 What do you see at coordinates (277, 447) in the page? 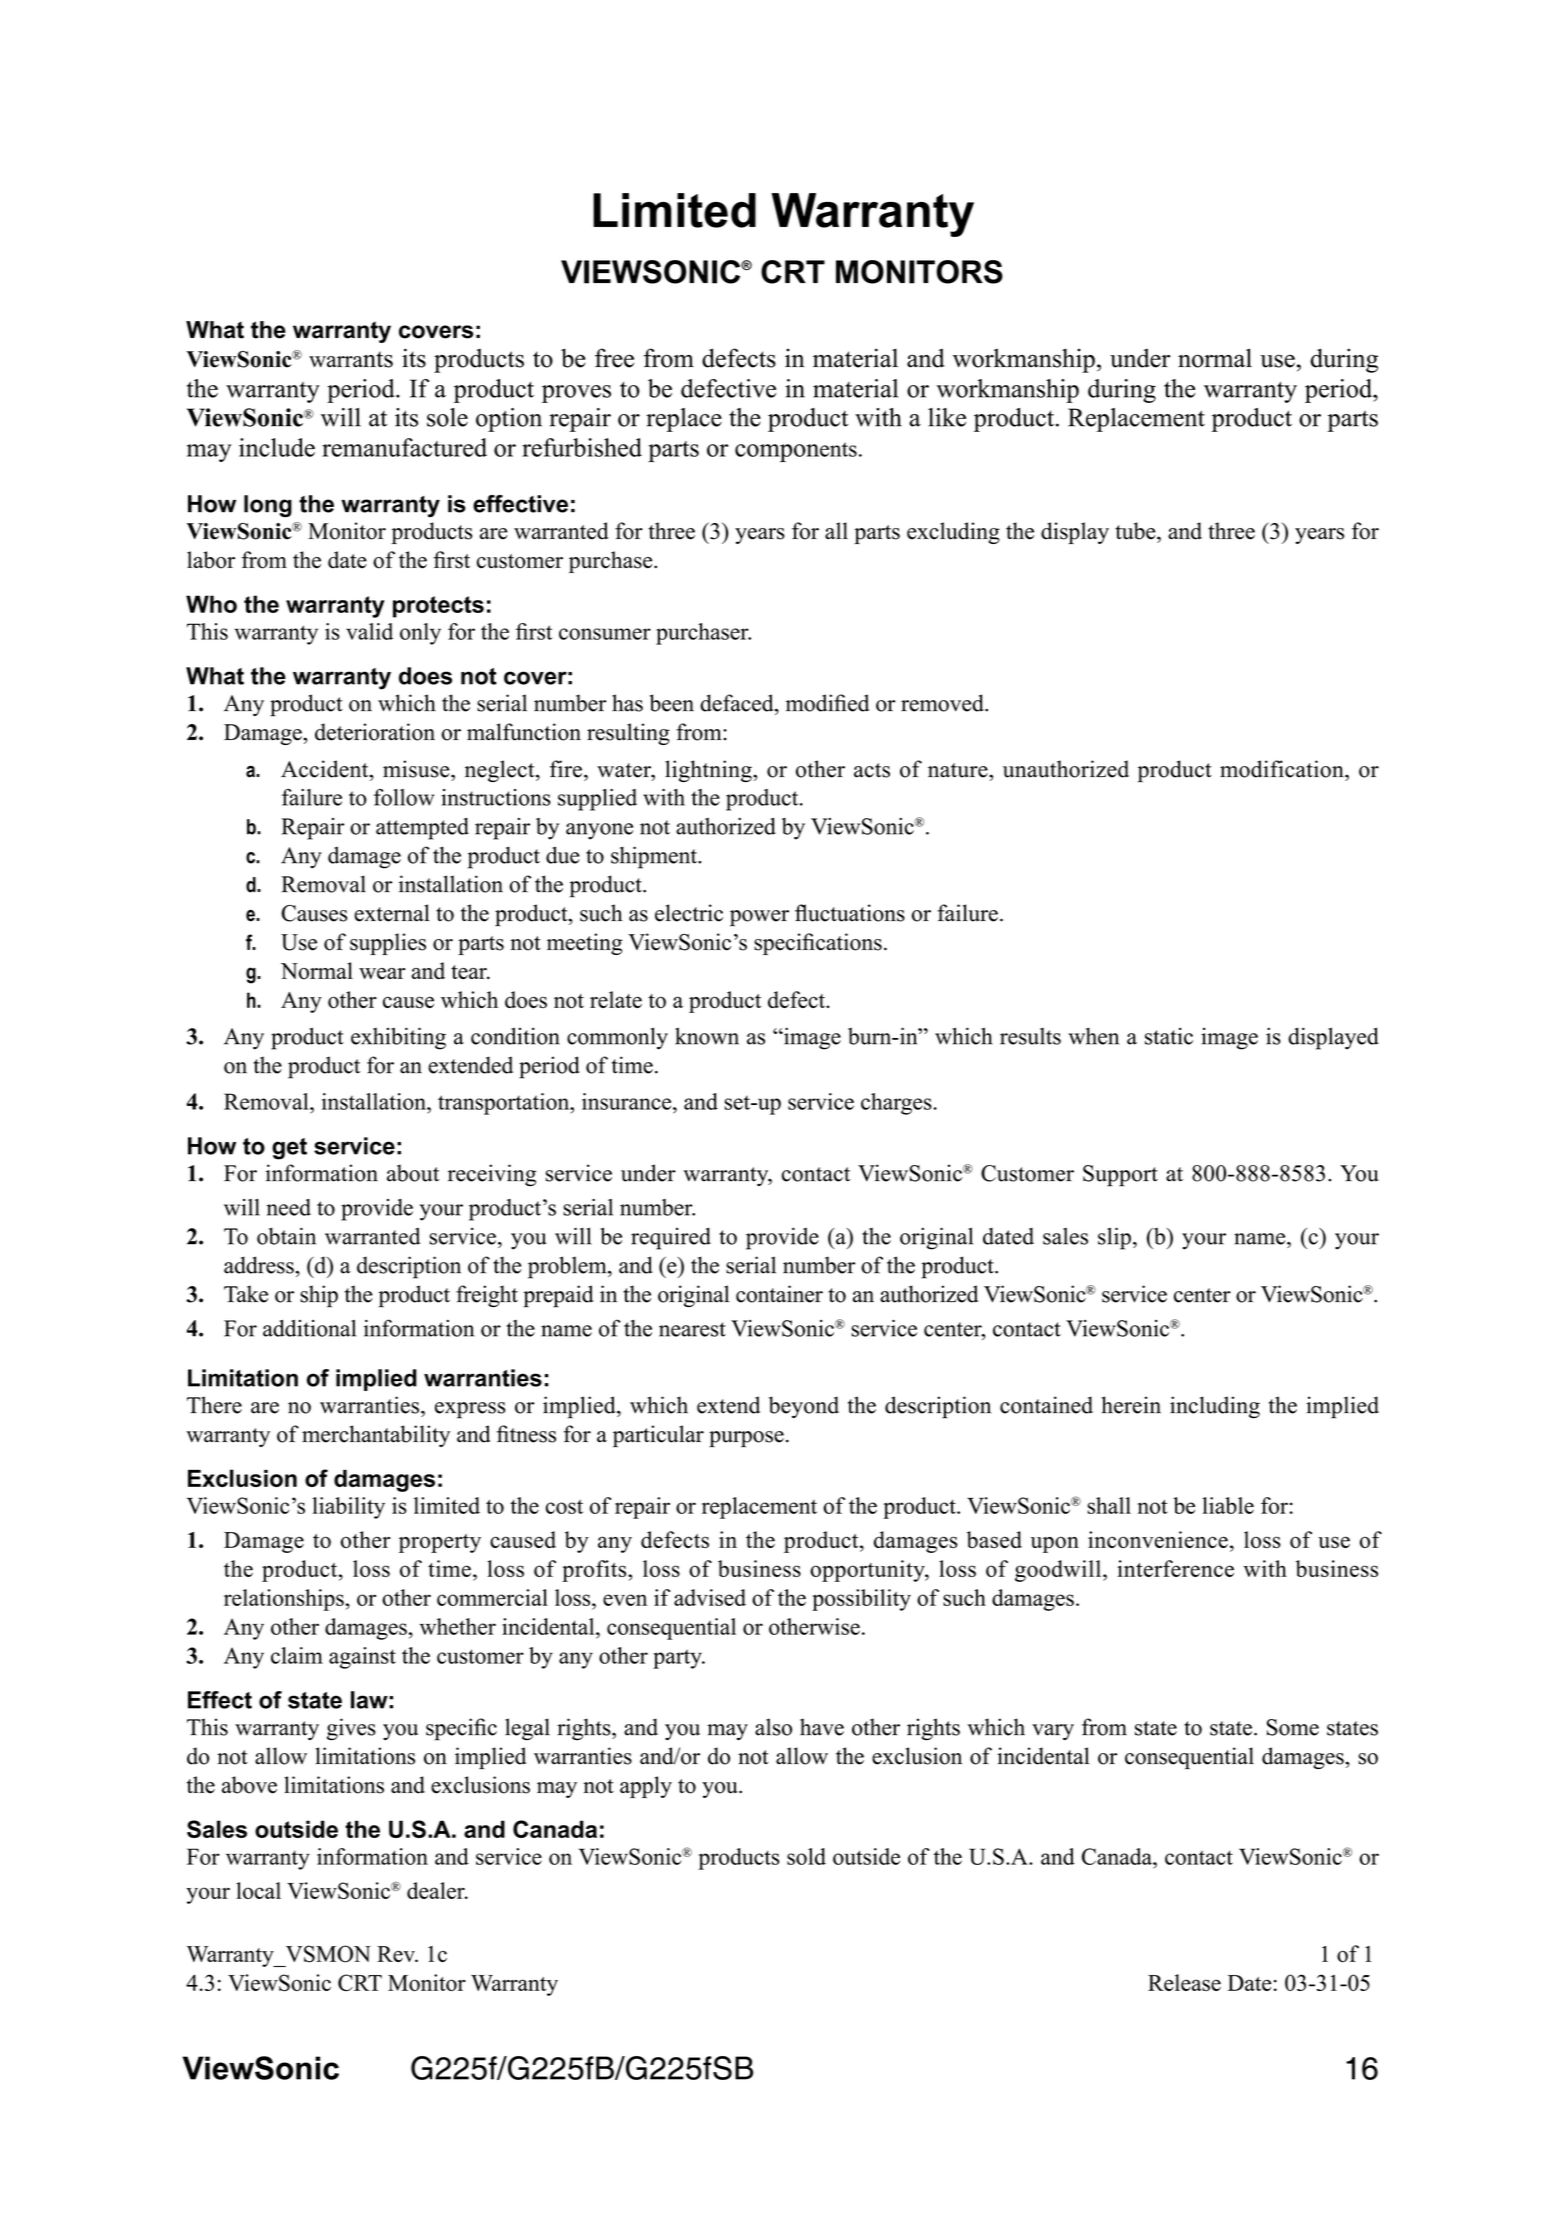
I see `include` at bounding box center [277, 447].
